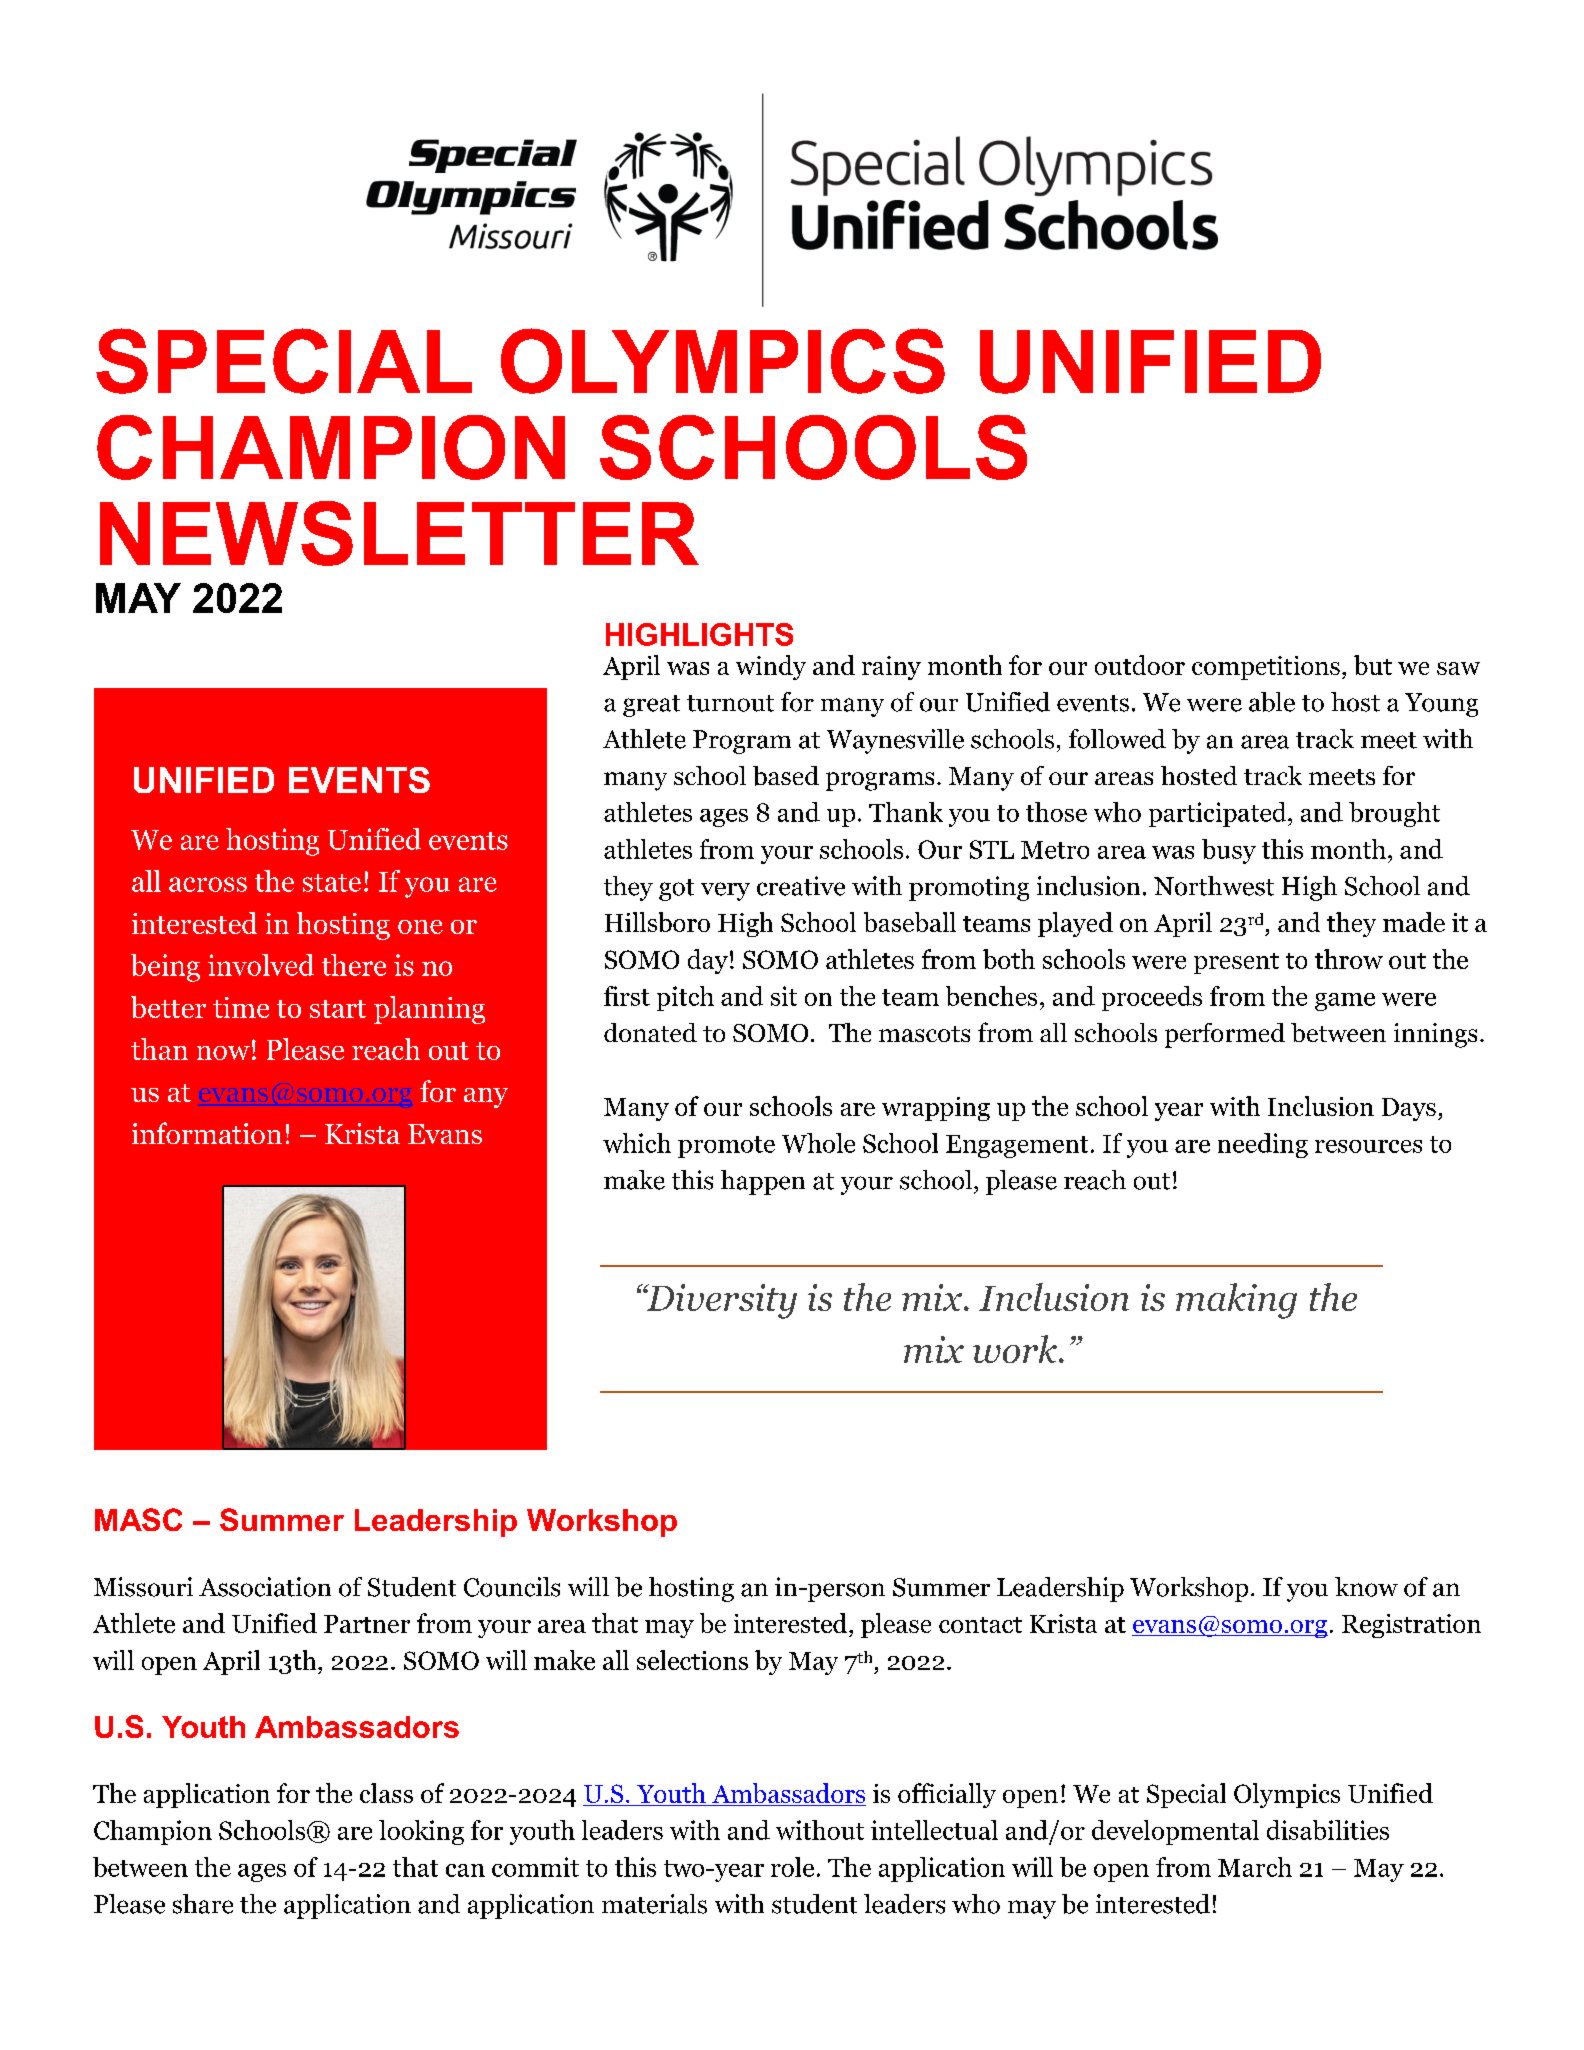 The height and width of the screenshot is (2050, 1584). Describe the element at coordinates (763, 1182) in the screenshot. I see `happen` at that location.
